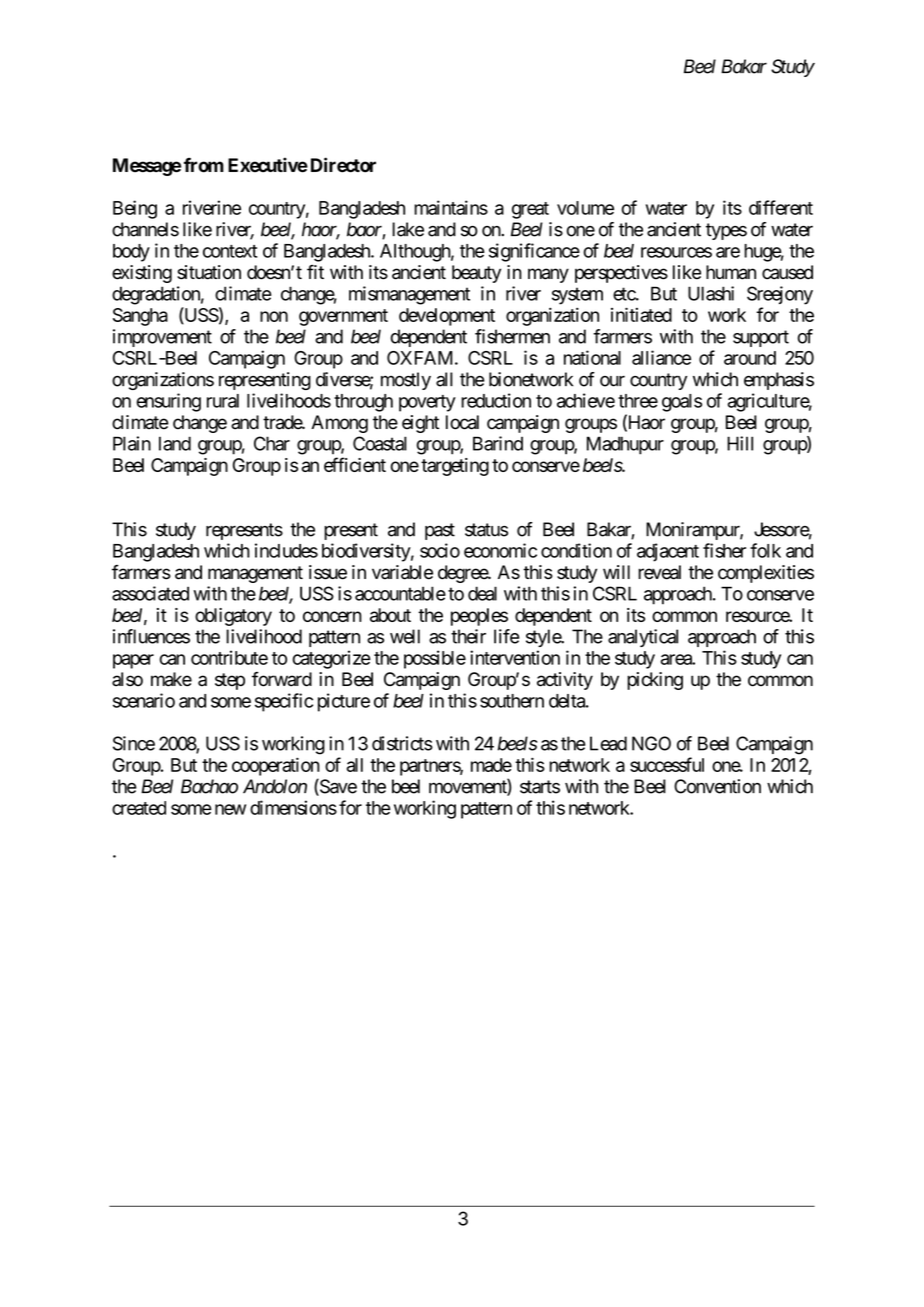  What do you see at coordinates (530, 210) in the screenshot?
I see `great` at bounding box center [530, 210].
